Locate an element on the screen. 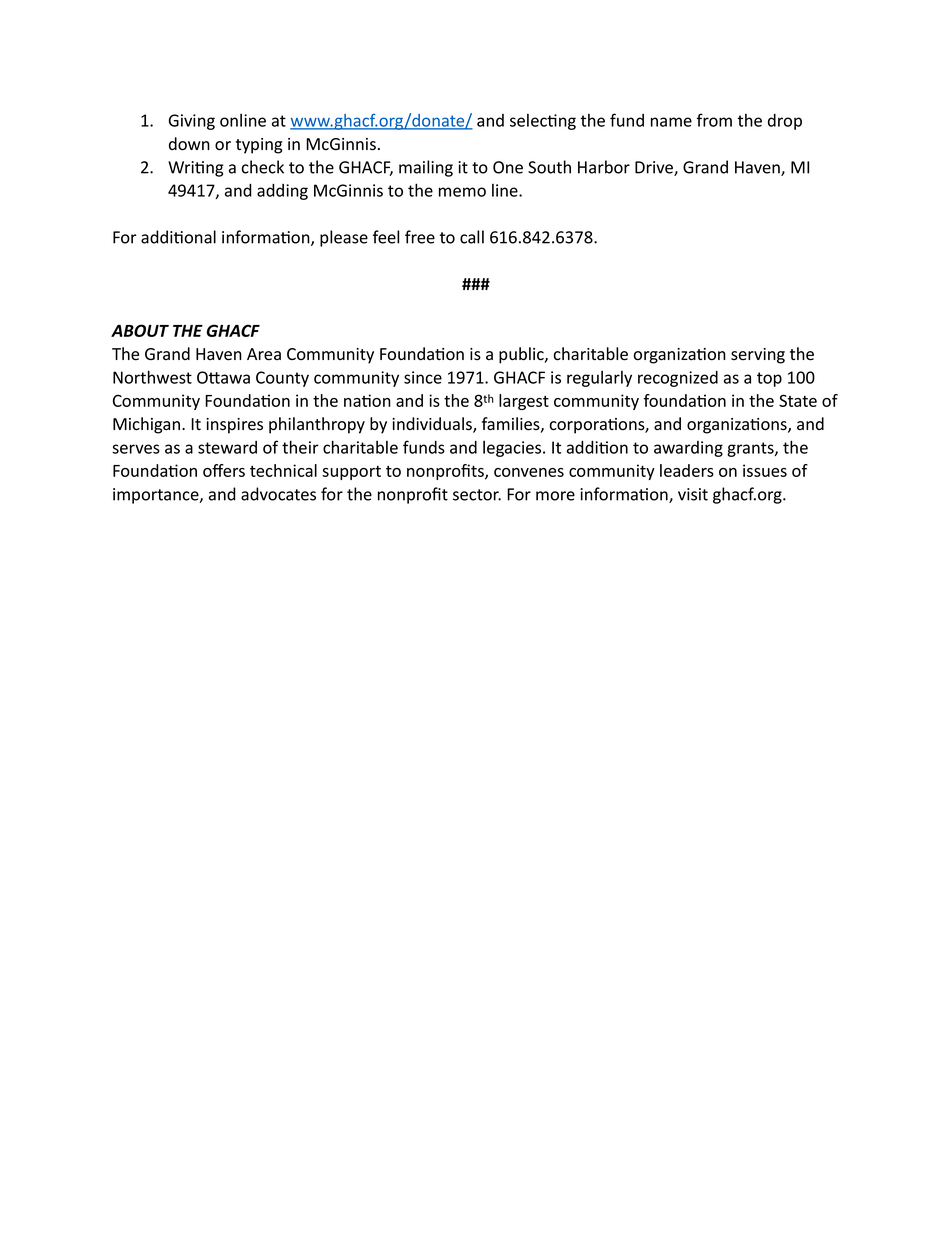 The height and width of the screenshot is (1233, 952). from is located at coordinates (714, 120).
